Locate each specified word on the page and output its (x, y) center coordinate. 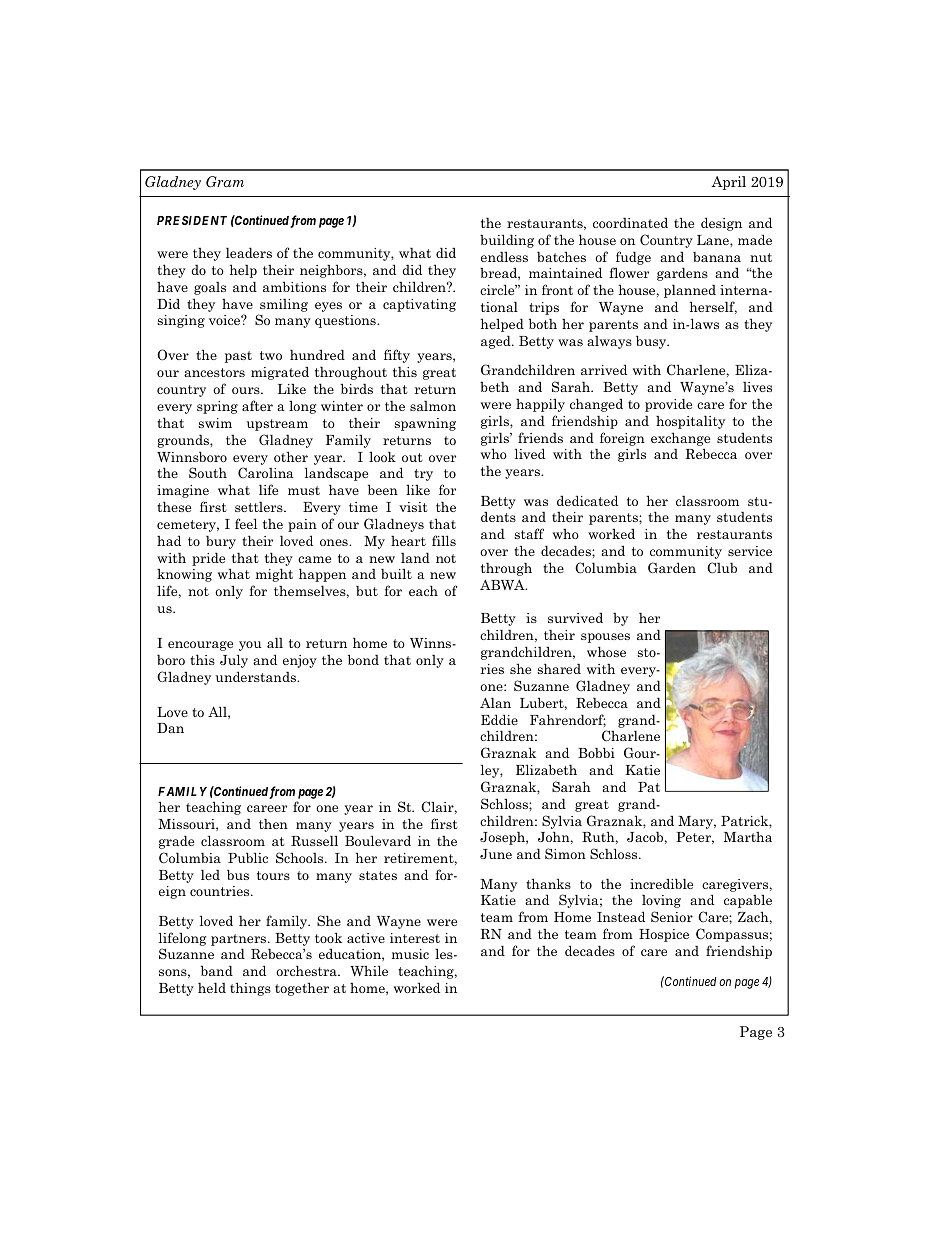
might (274, 575)
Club (722, 568)
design (721, 224)
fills (444, 540)
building (507, 241)
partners (240, 940)
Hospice (664, 935)
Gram (225, 182)
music (410, 954)
